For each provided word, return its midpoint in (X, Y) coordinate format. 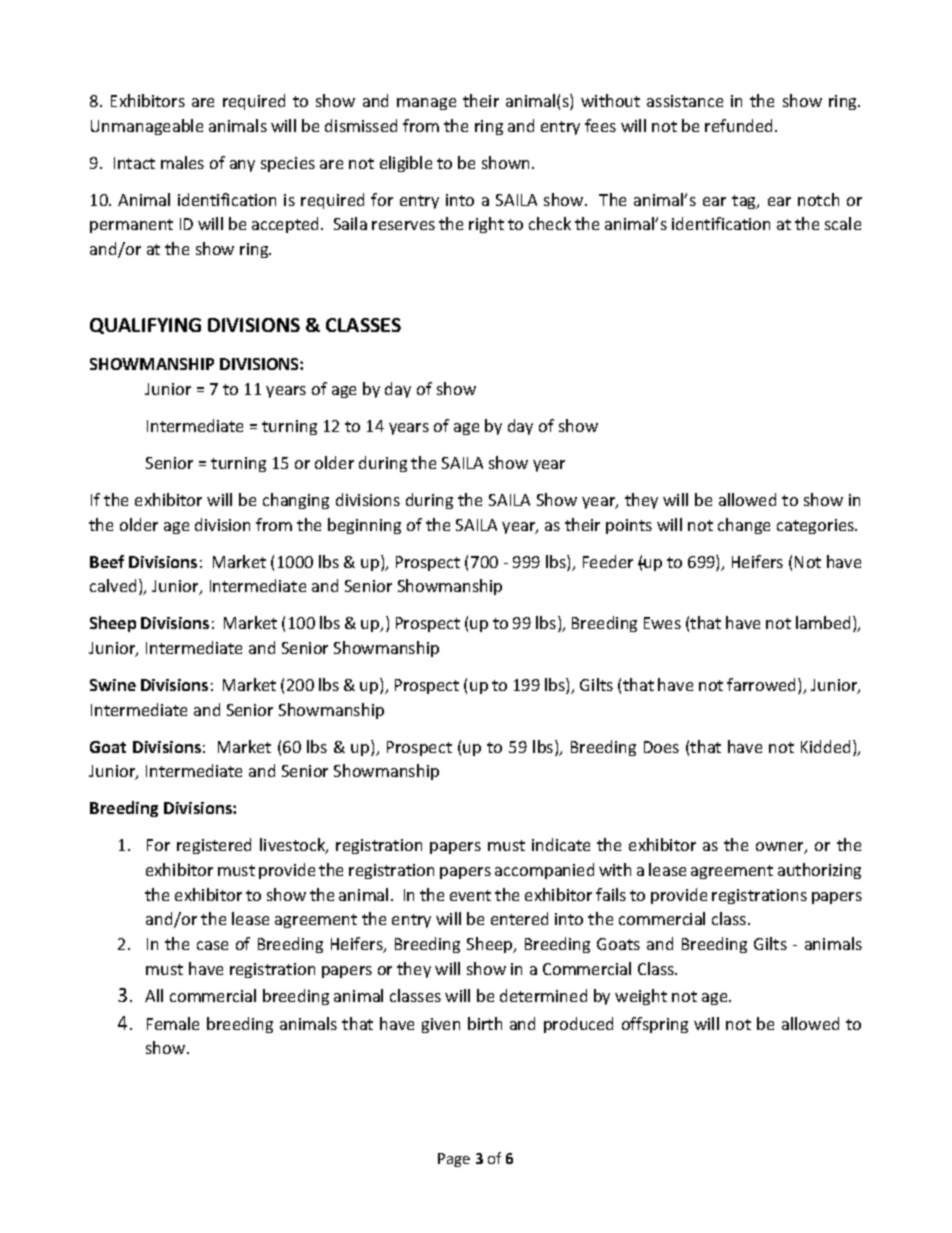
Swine (113, 685)
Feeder (608, 561)
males (182, 162)
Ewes (662, 623)
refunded (740, 125)
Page (454, 1160)
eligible (406, 164)
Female (173, 1023)
